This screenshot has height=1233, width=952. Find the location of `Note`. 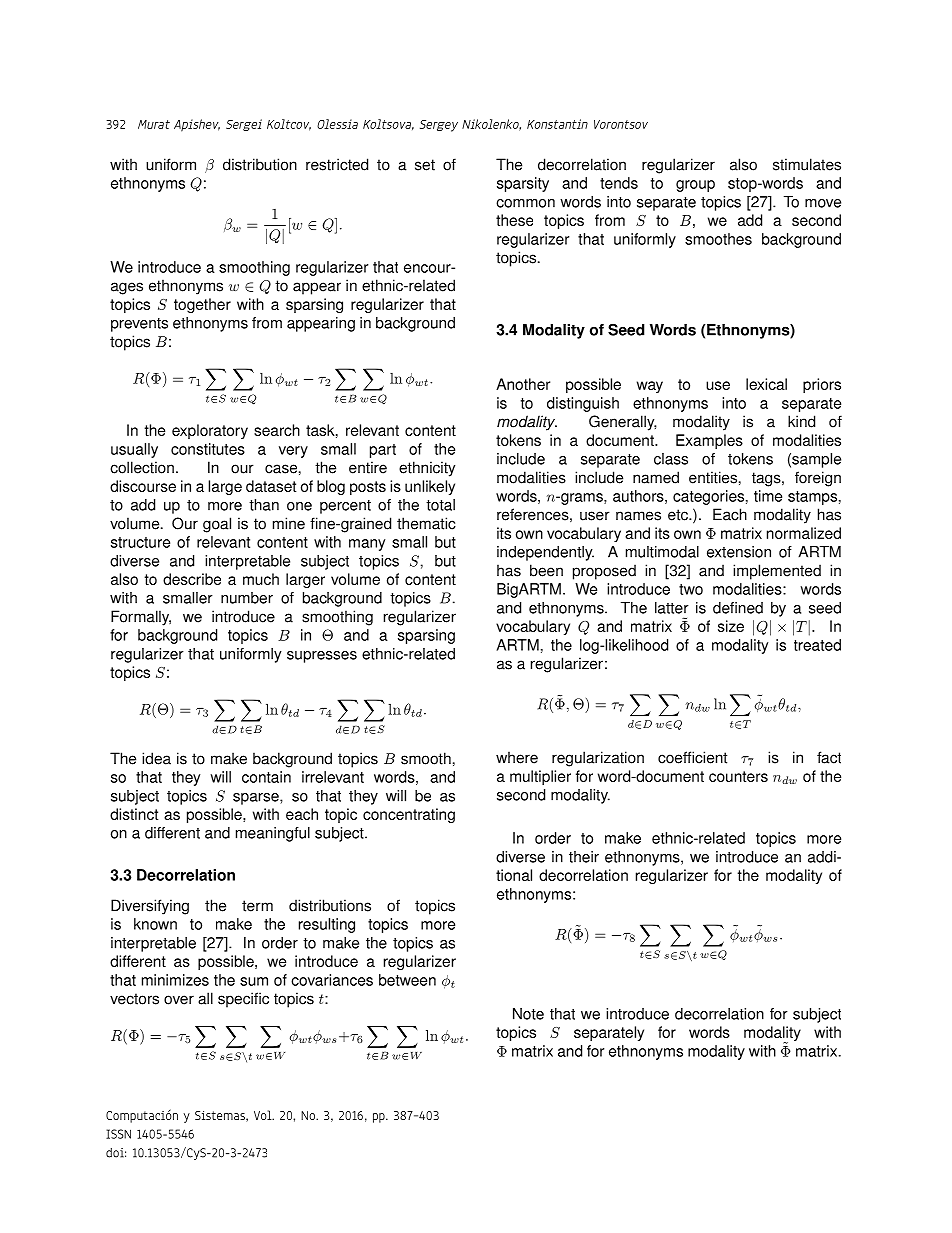

Note is located at coordinates (528, 1014).
